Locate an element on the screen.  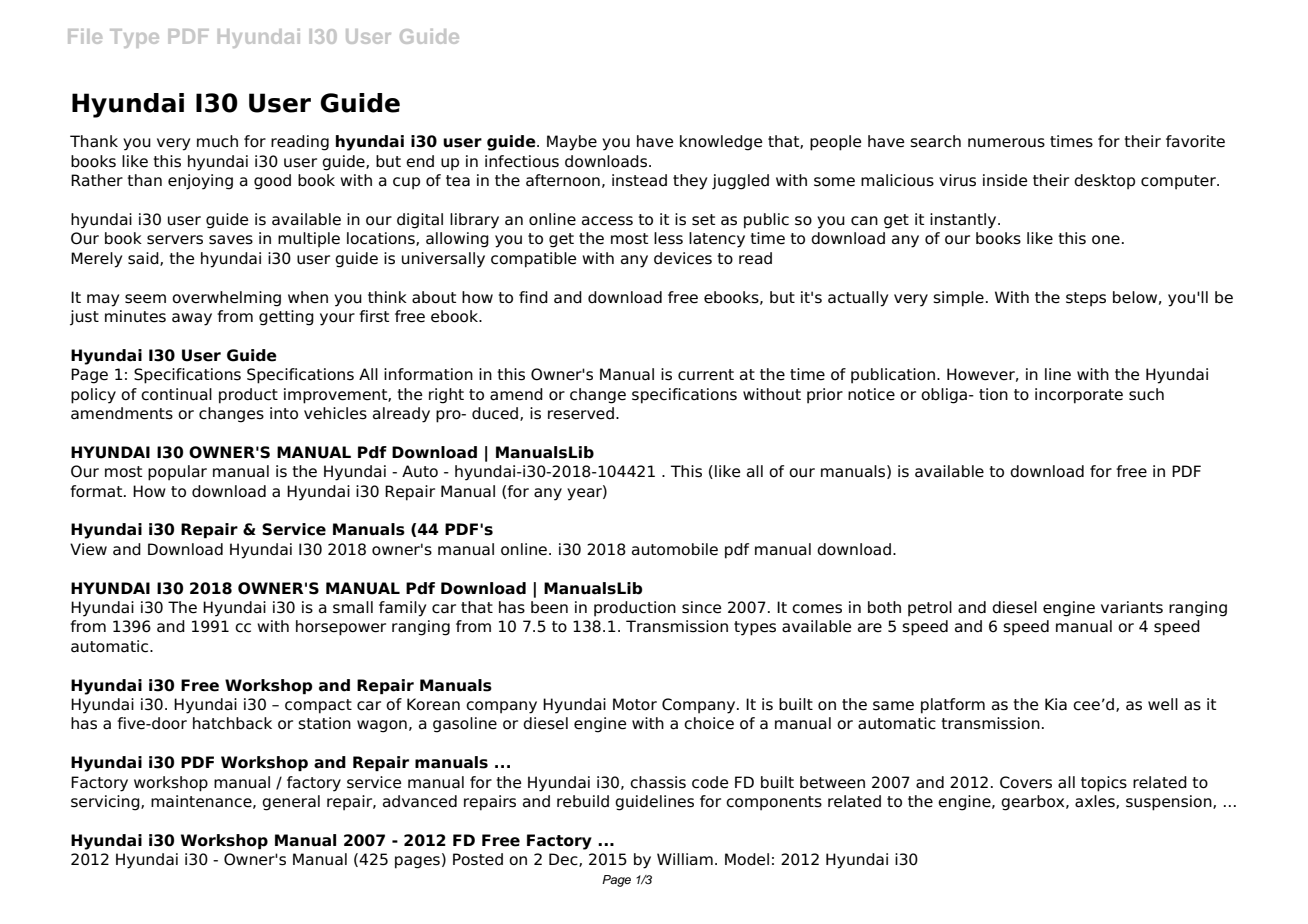
saves is located at coordinates (231, 240).
